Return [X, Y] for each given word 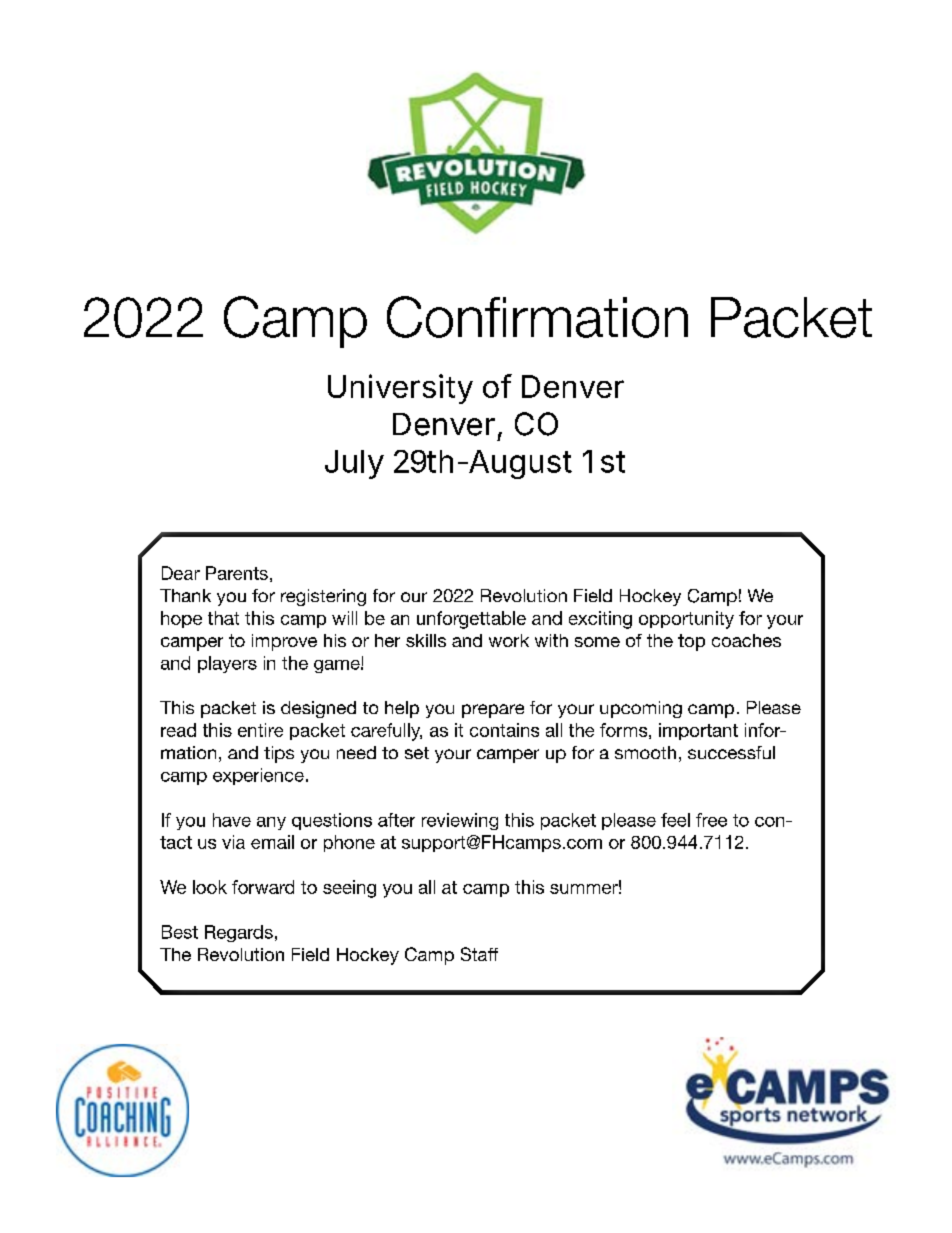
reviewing [460, 821]
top [691, 642]
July [354, 464]
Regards [239, 933]
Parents [237, 573]
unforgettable [471, 620]
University [400, 389]
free [711, 820]
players [227, 664]
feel [675, 820]
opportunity [686, 620]
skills [426, 640]
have [232, 820]
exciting [600, 620]
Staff [479, 954]
